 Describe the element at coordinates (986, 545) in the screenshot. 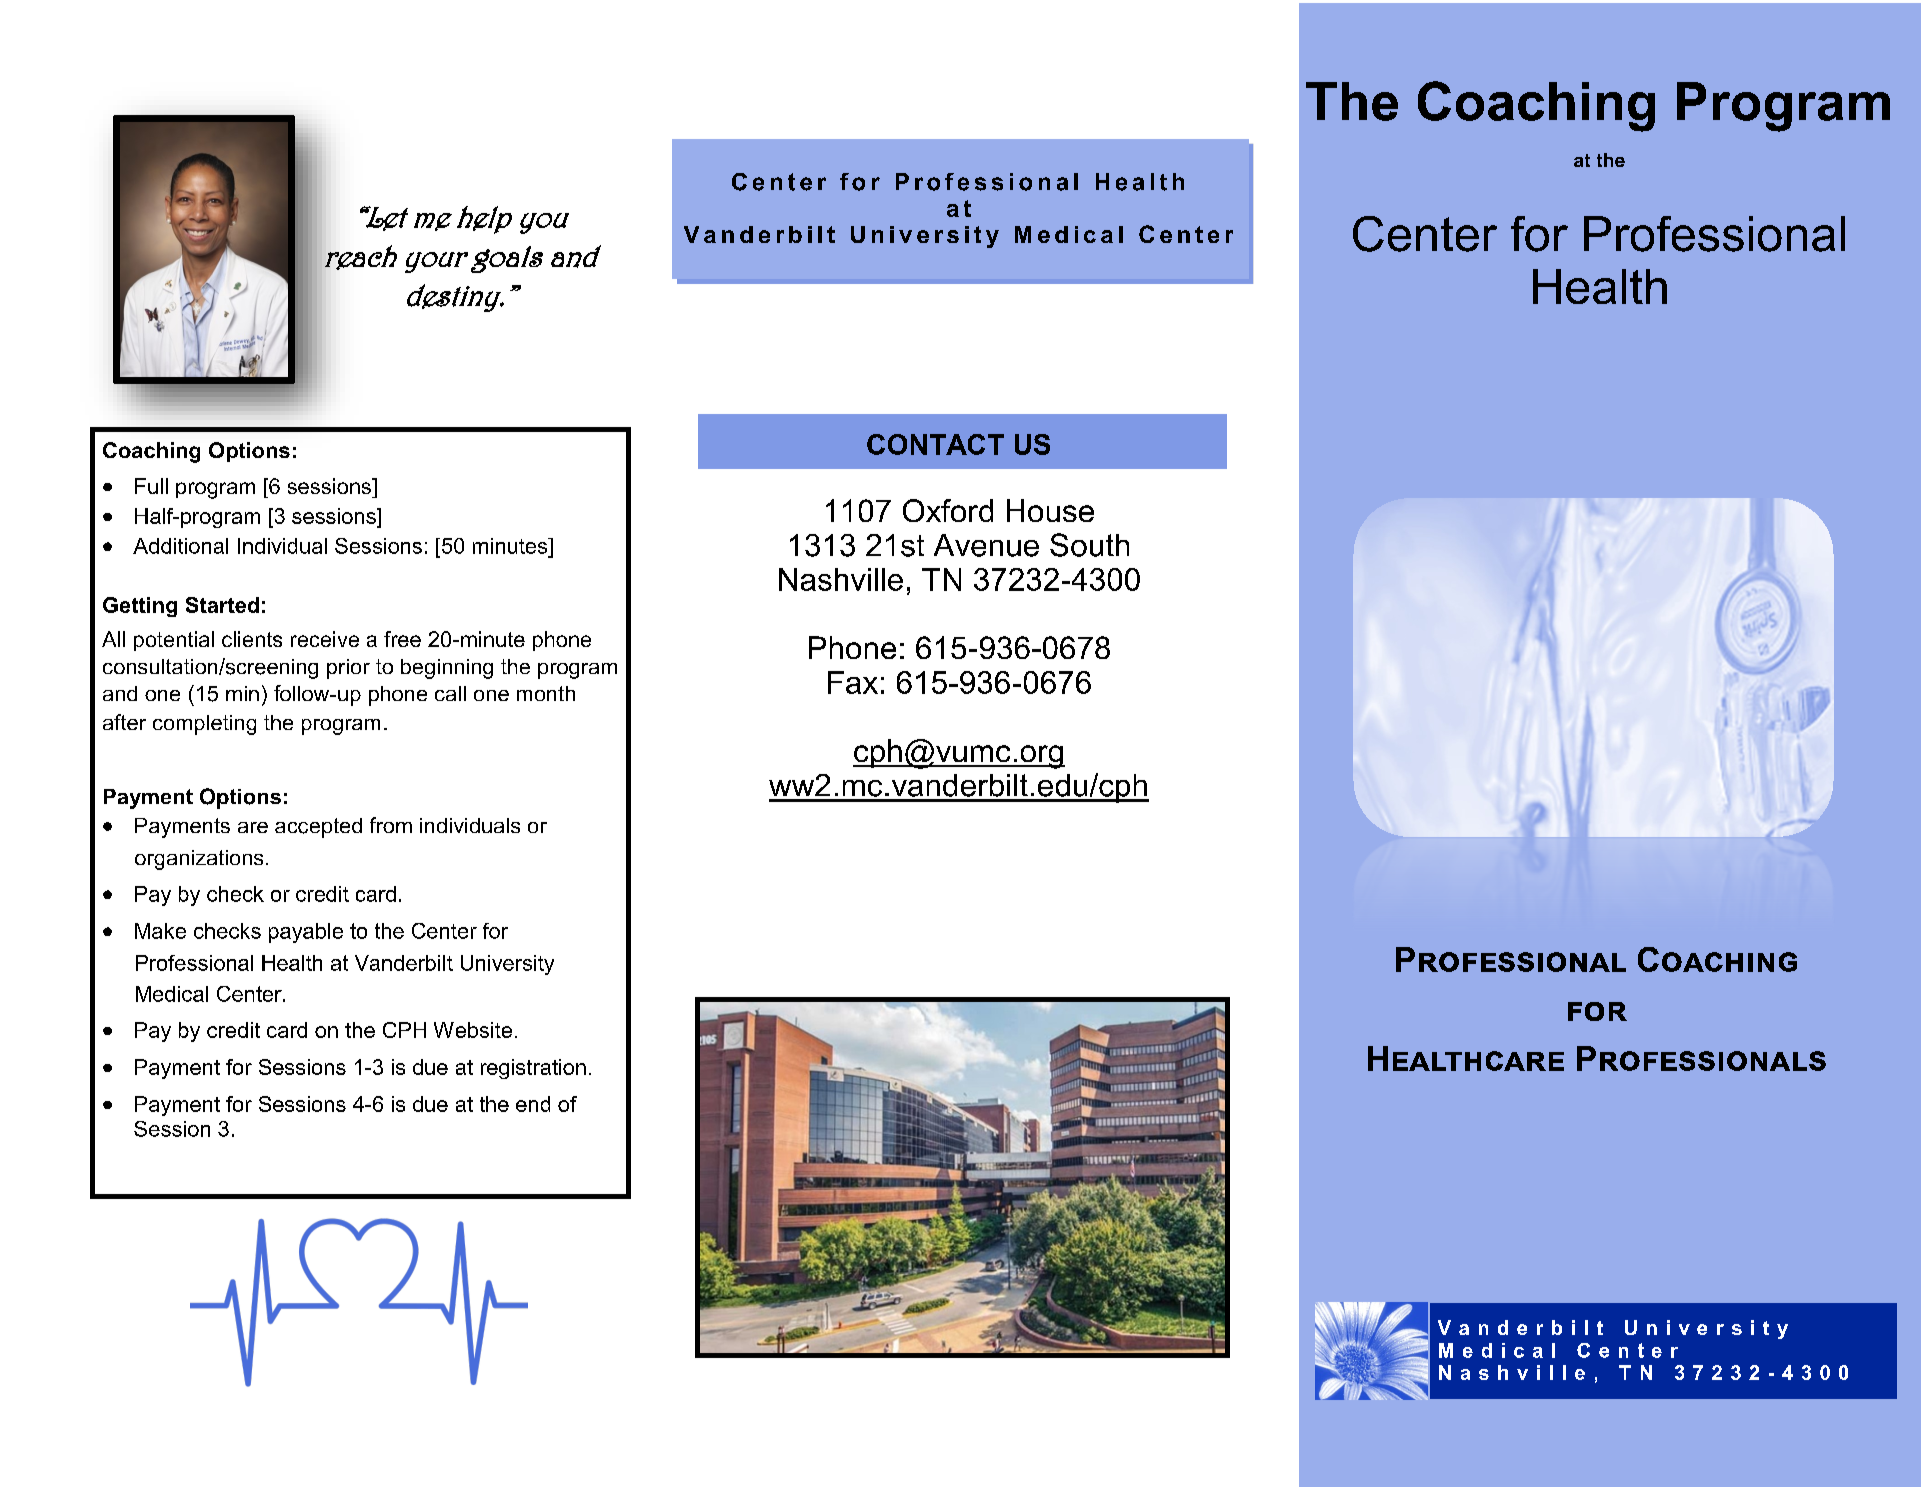

I see `Avenue` at that location.
